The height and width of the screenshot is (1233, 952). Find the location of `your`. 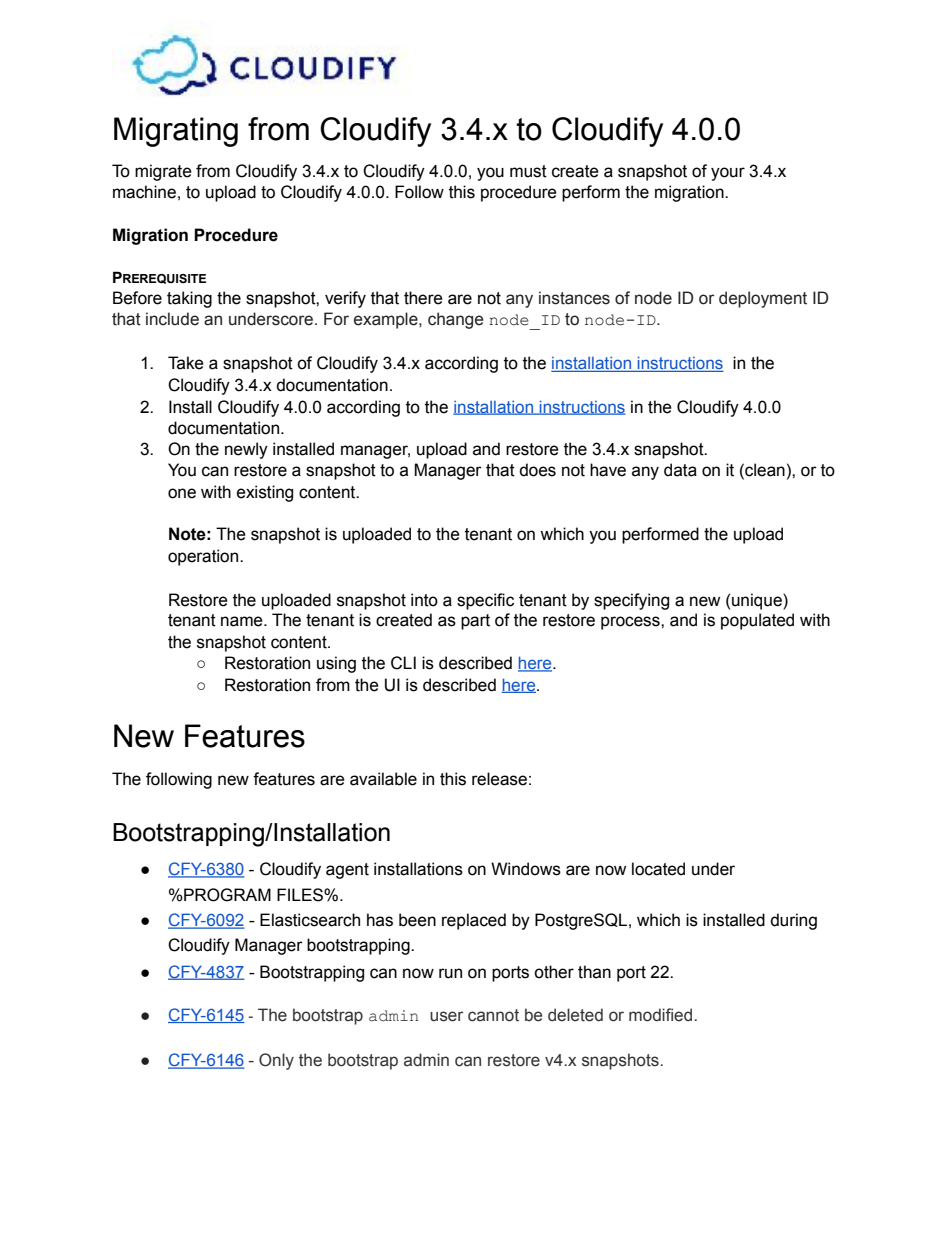

your is located at coordinates (728, 174).
